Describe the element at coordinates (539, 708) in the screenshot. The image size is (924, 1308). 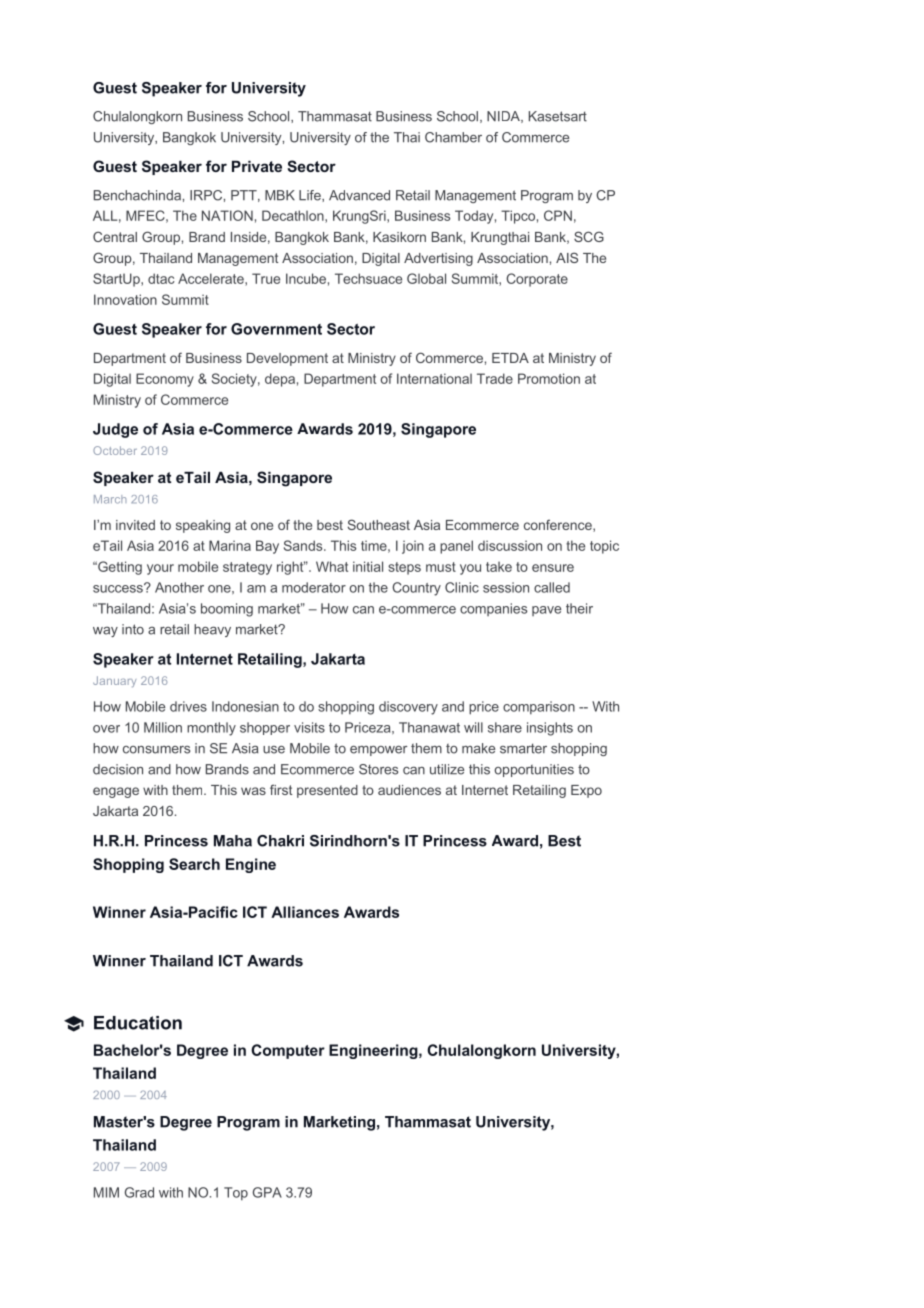
I see `comparison` at that location.
